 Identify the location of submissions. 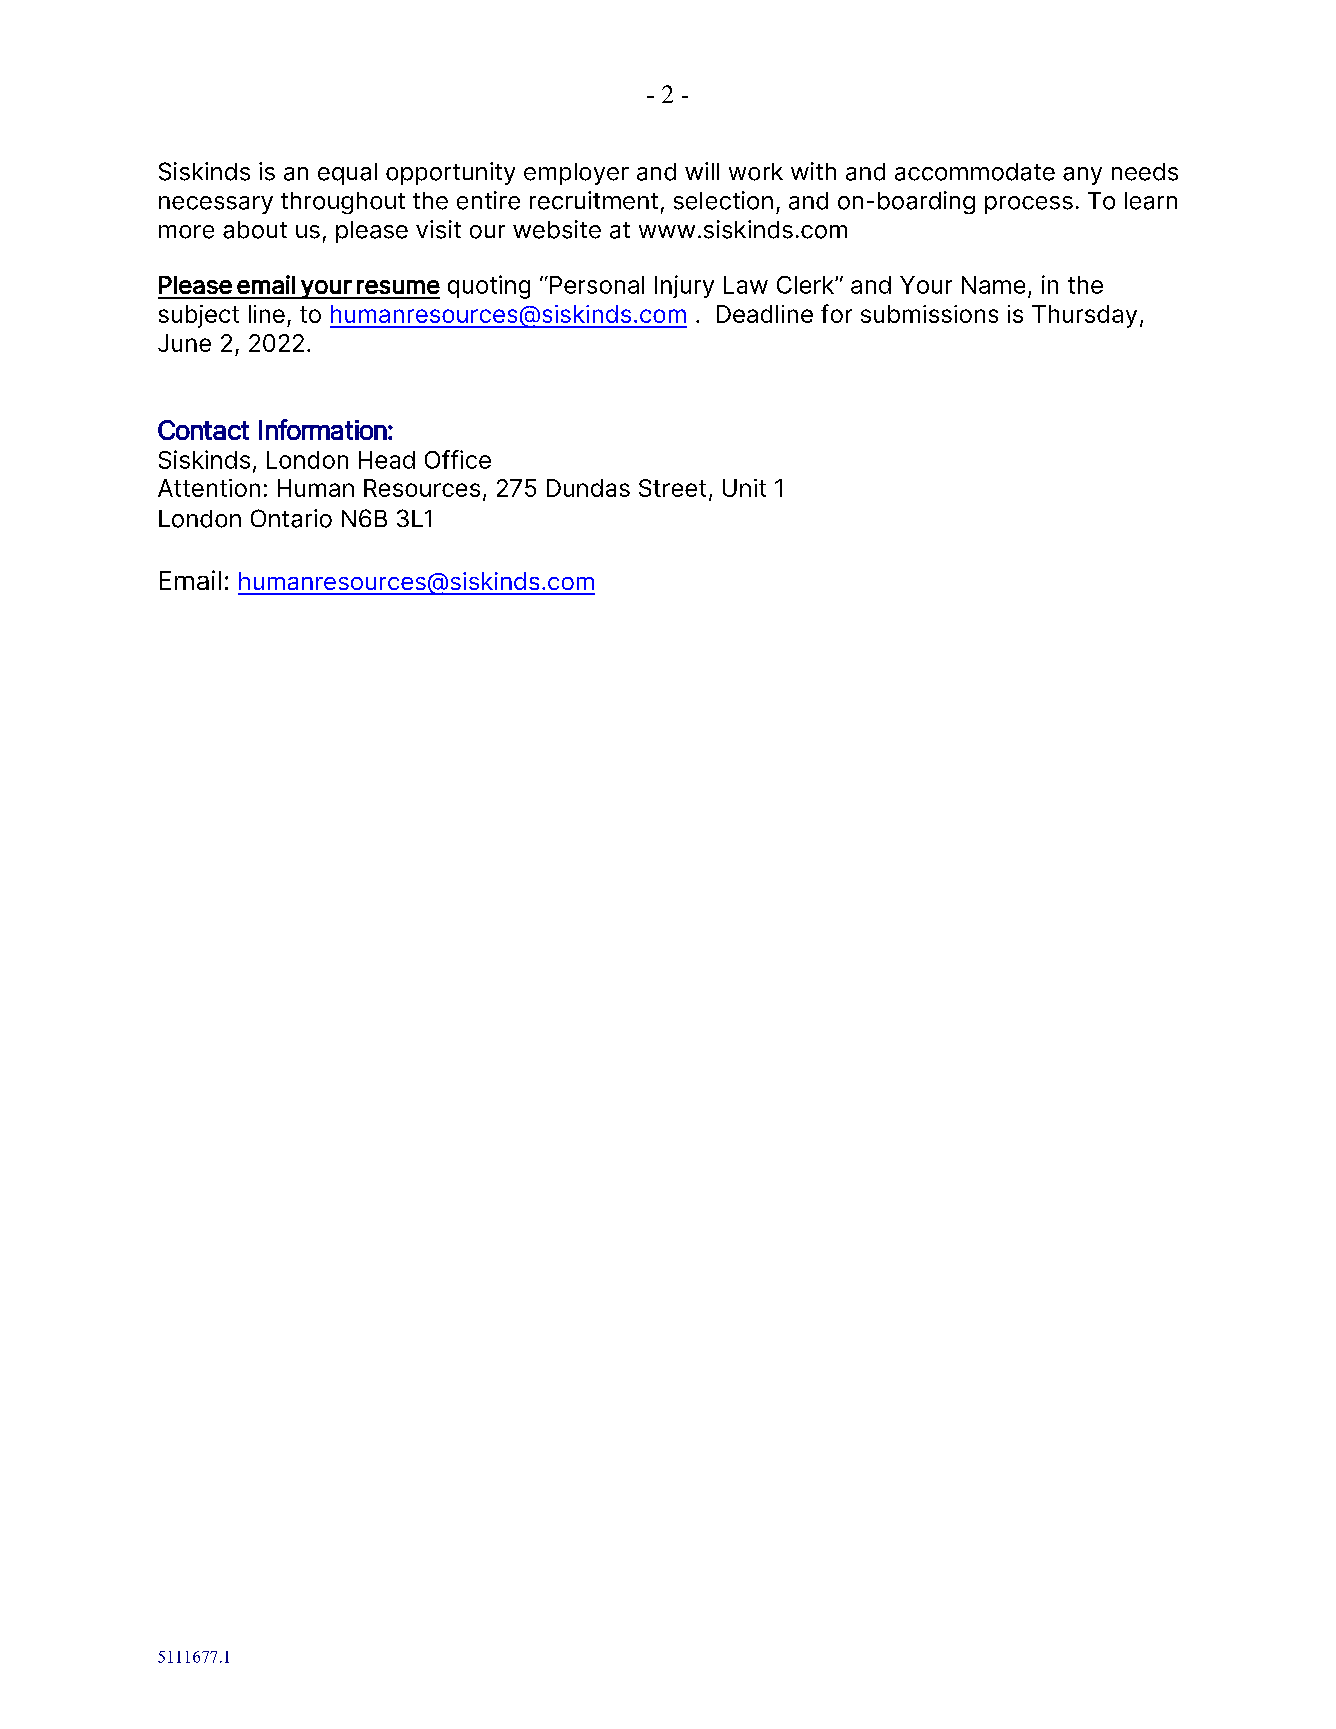
(929, 314).
